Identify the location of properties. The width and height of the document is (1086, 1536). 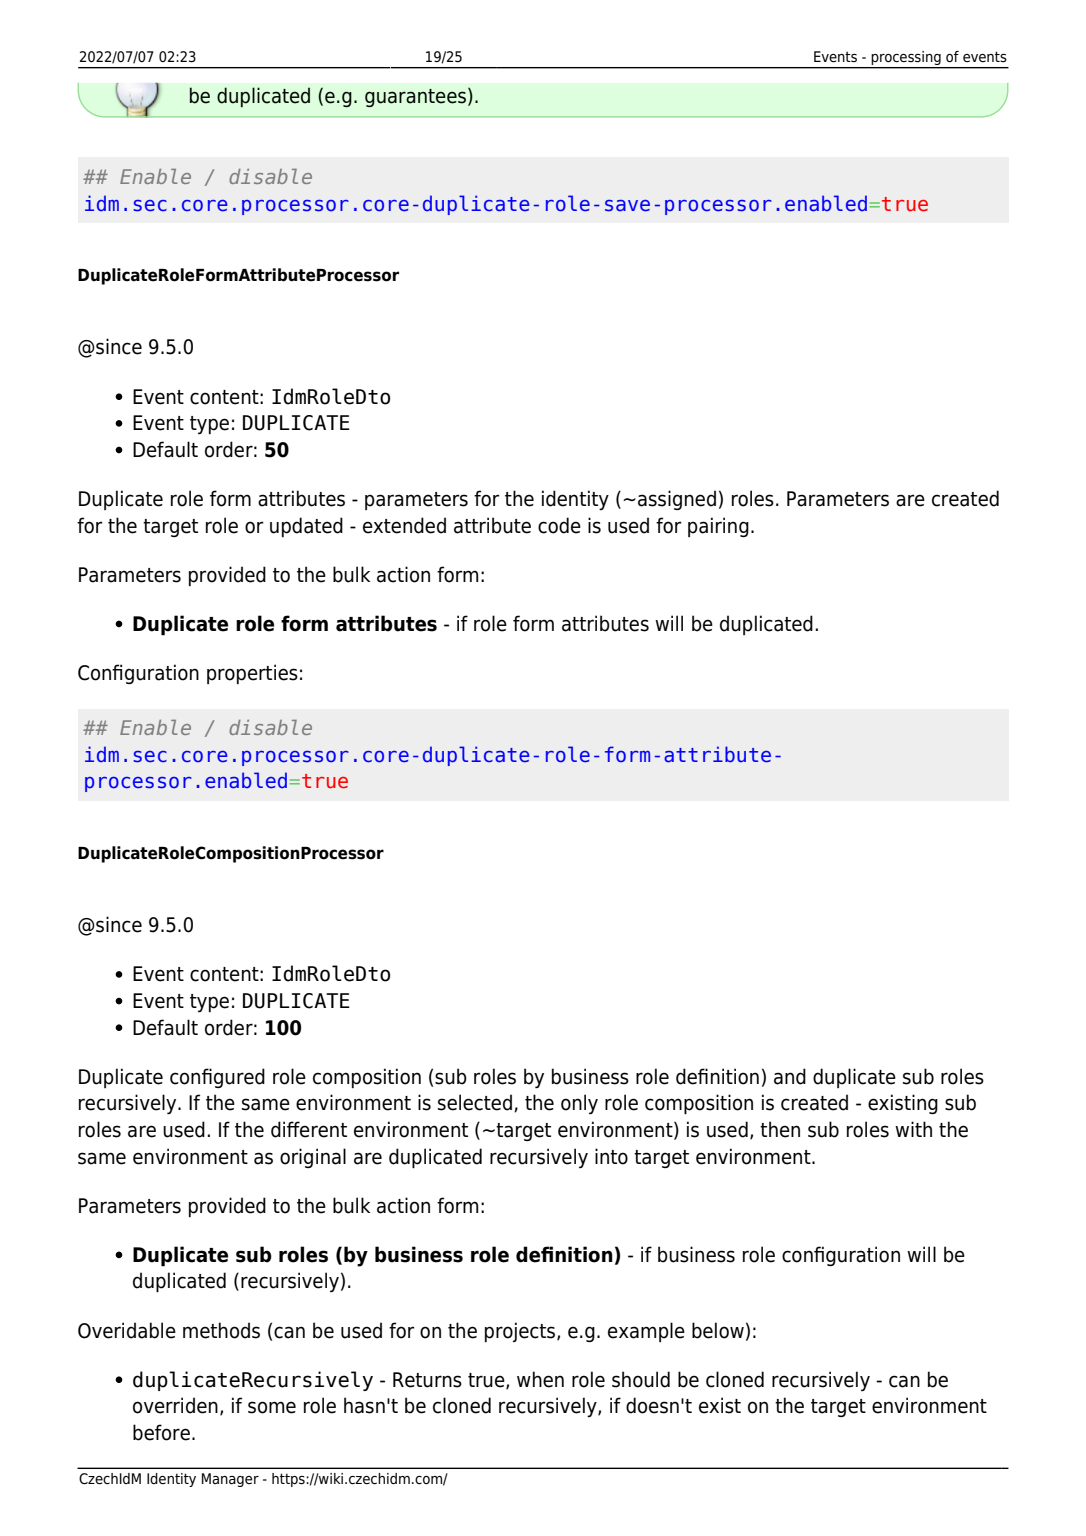
(252, 674).
